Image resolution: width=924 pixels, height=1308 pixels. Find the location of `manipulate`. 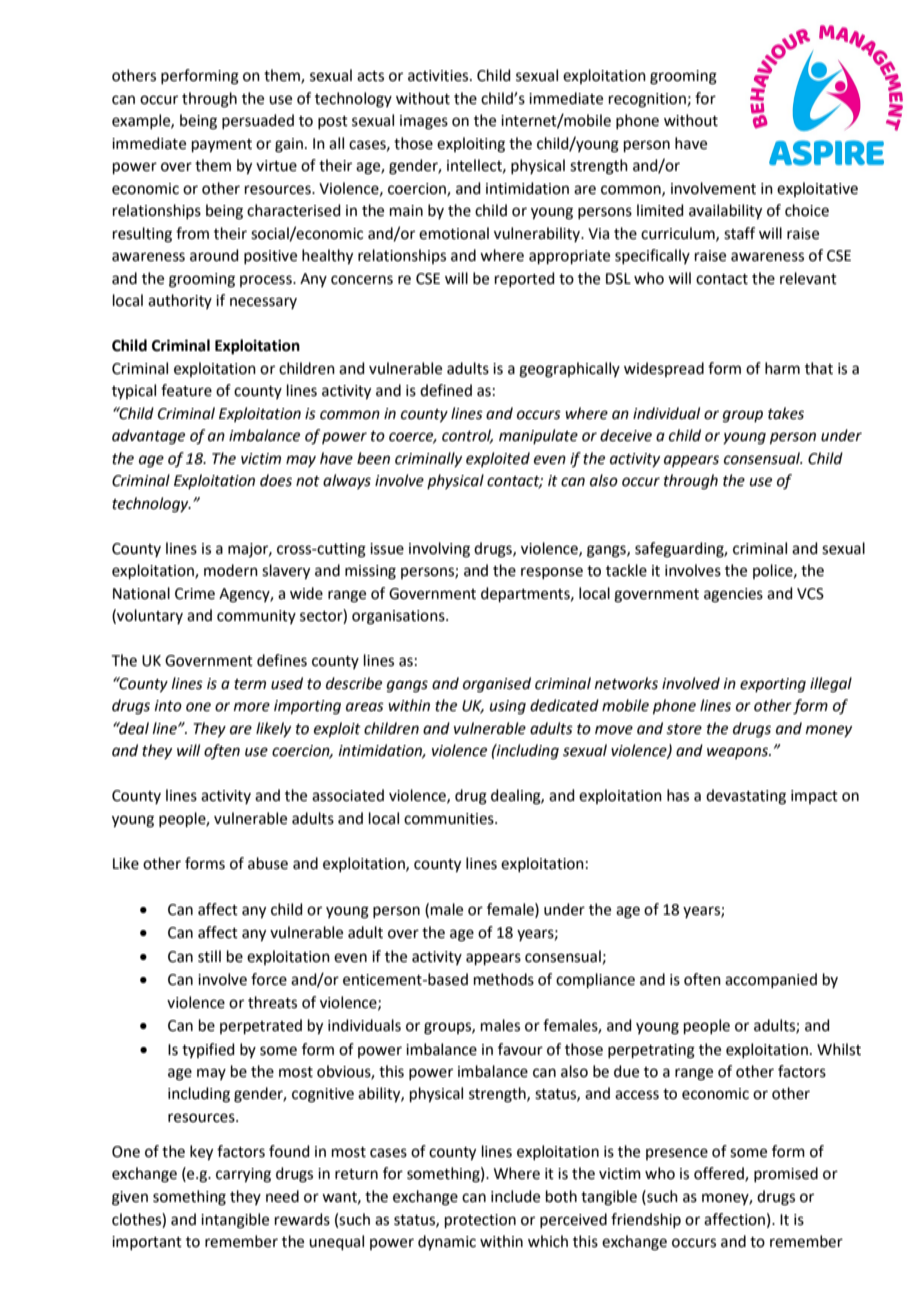

manipulate is located at coordinates (538, 436).
